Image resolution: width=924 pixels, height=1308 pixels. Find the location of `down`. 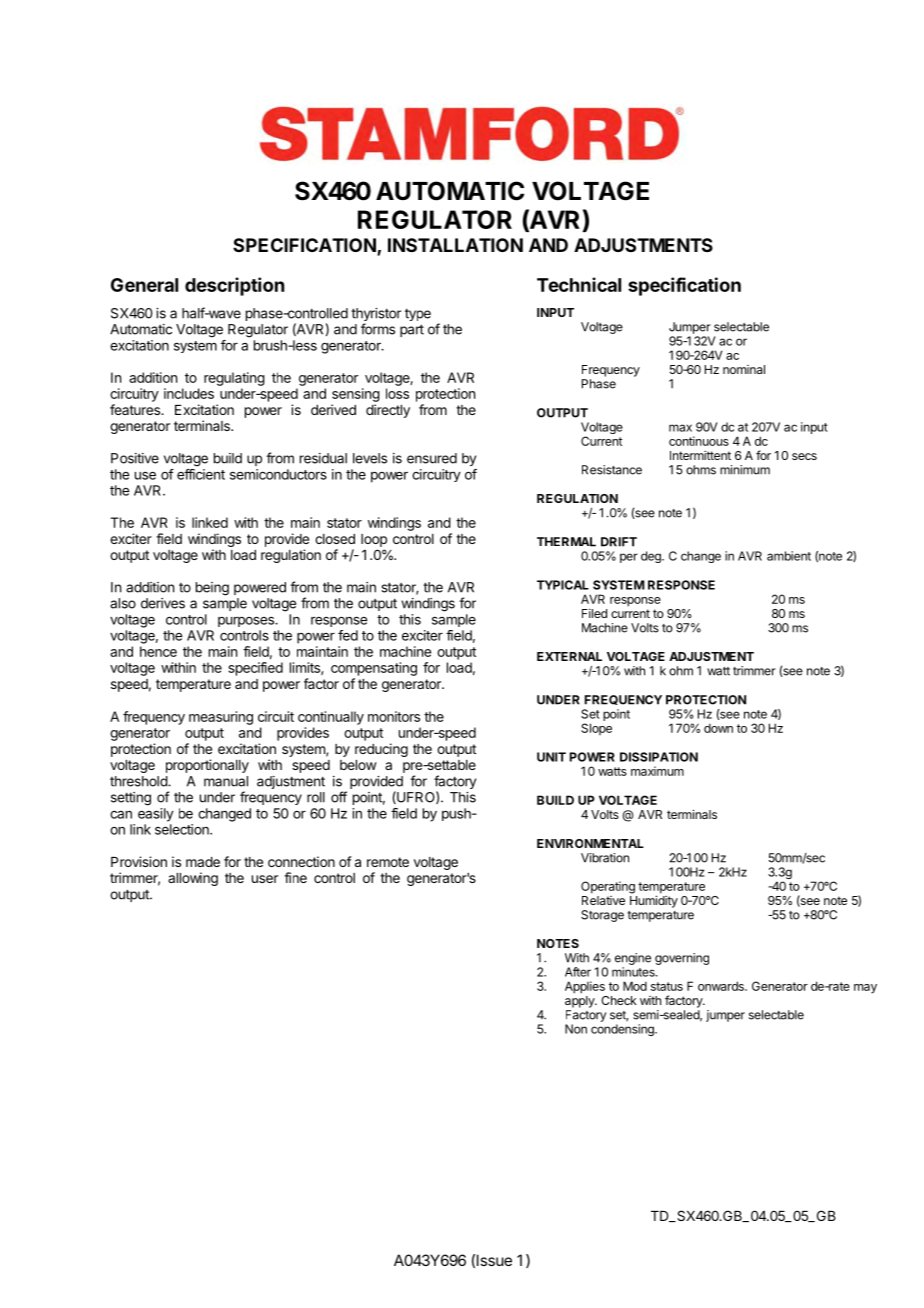

down is located at coordinates (718, 728).
